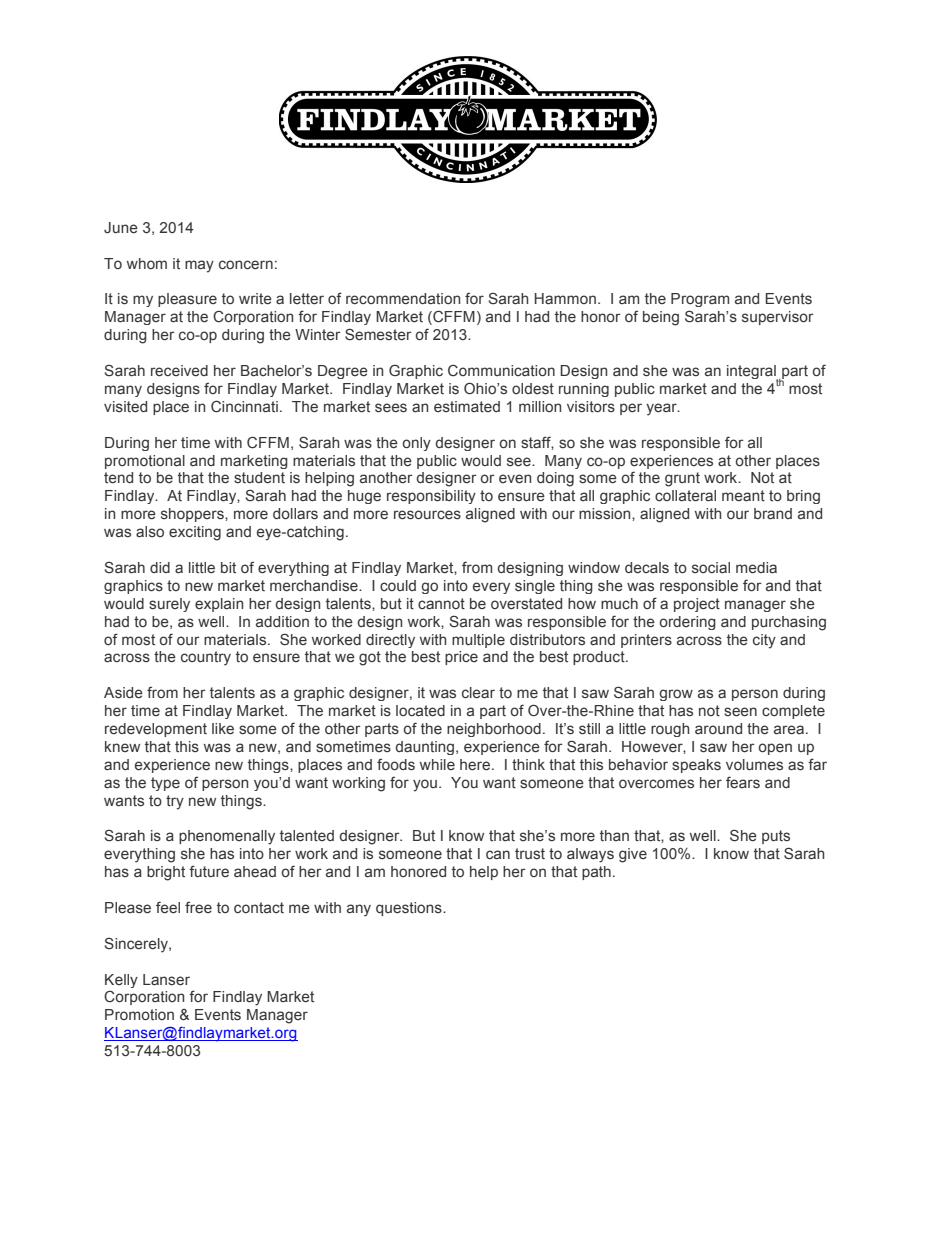  What do you see at coordinates (700, 300) in the screenshot?
I see `Program` at bounding box center [700, 300].
